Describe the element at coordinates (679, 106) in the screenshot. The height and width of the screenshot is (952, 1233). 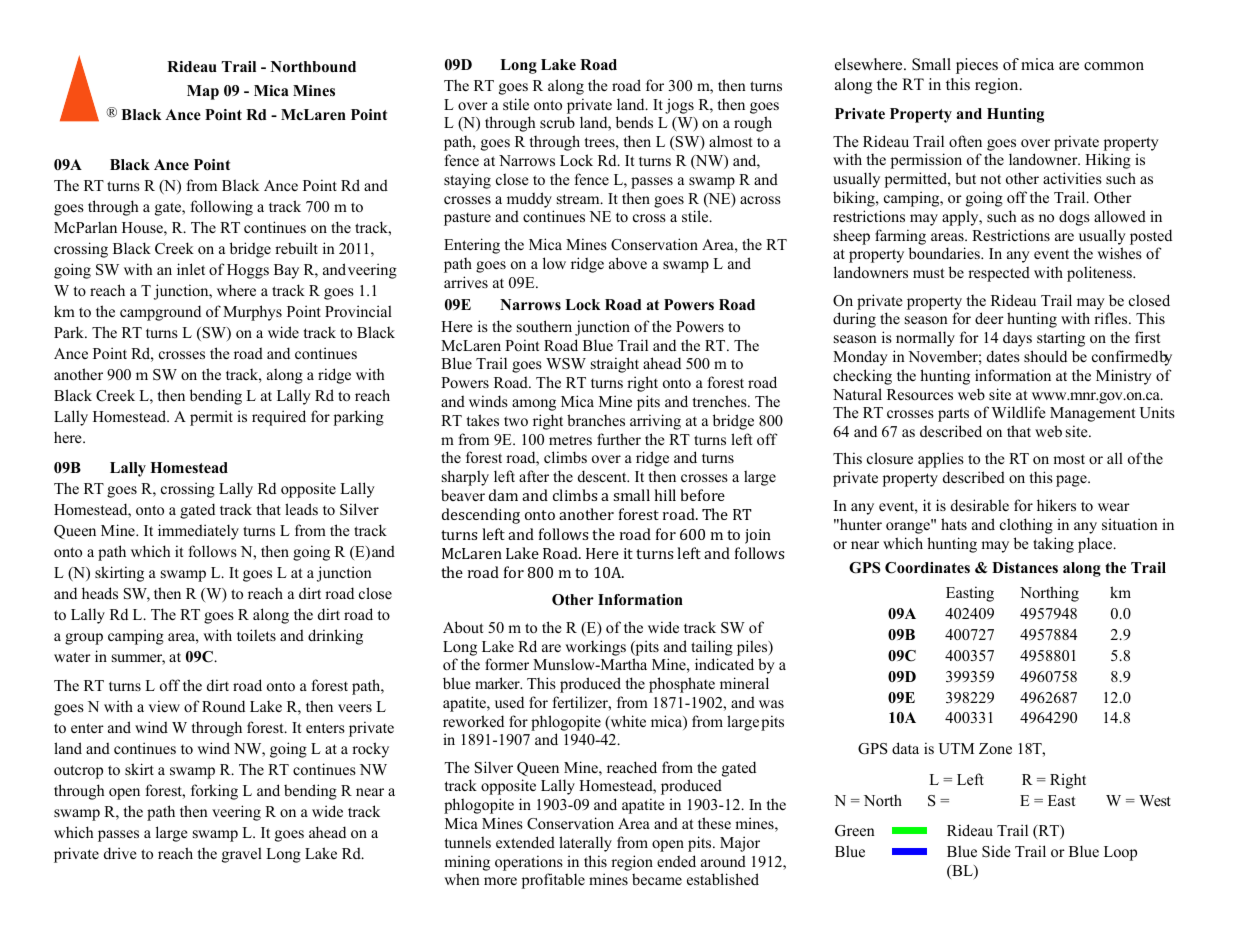
I see `jogs` at that location.
